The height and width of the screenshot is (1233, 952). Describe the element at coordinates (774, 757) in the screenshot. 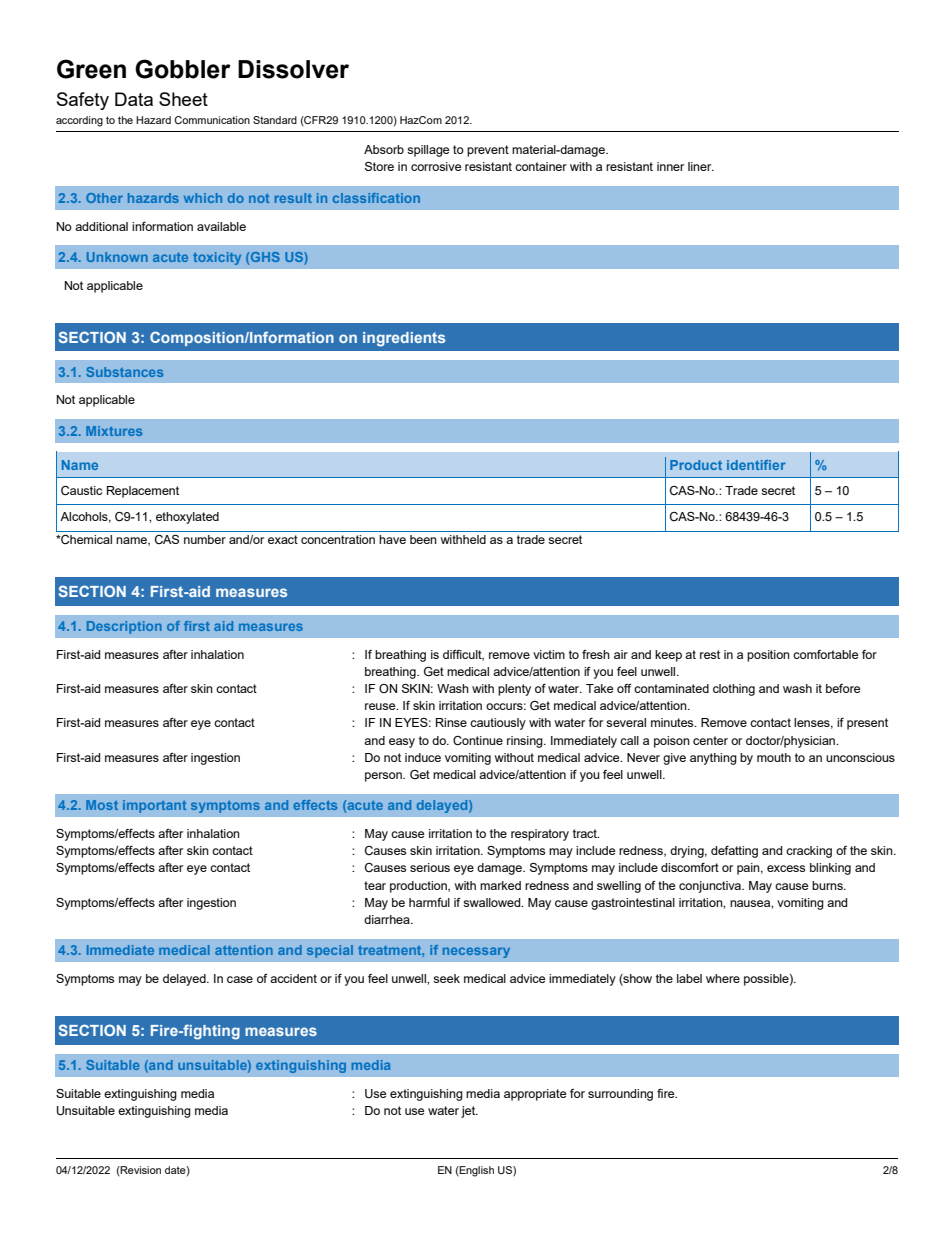

I see `mouth` at that location.
